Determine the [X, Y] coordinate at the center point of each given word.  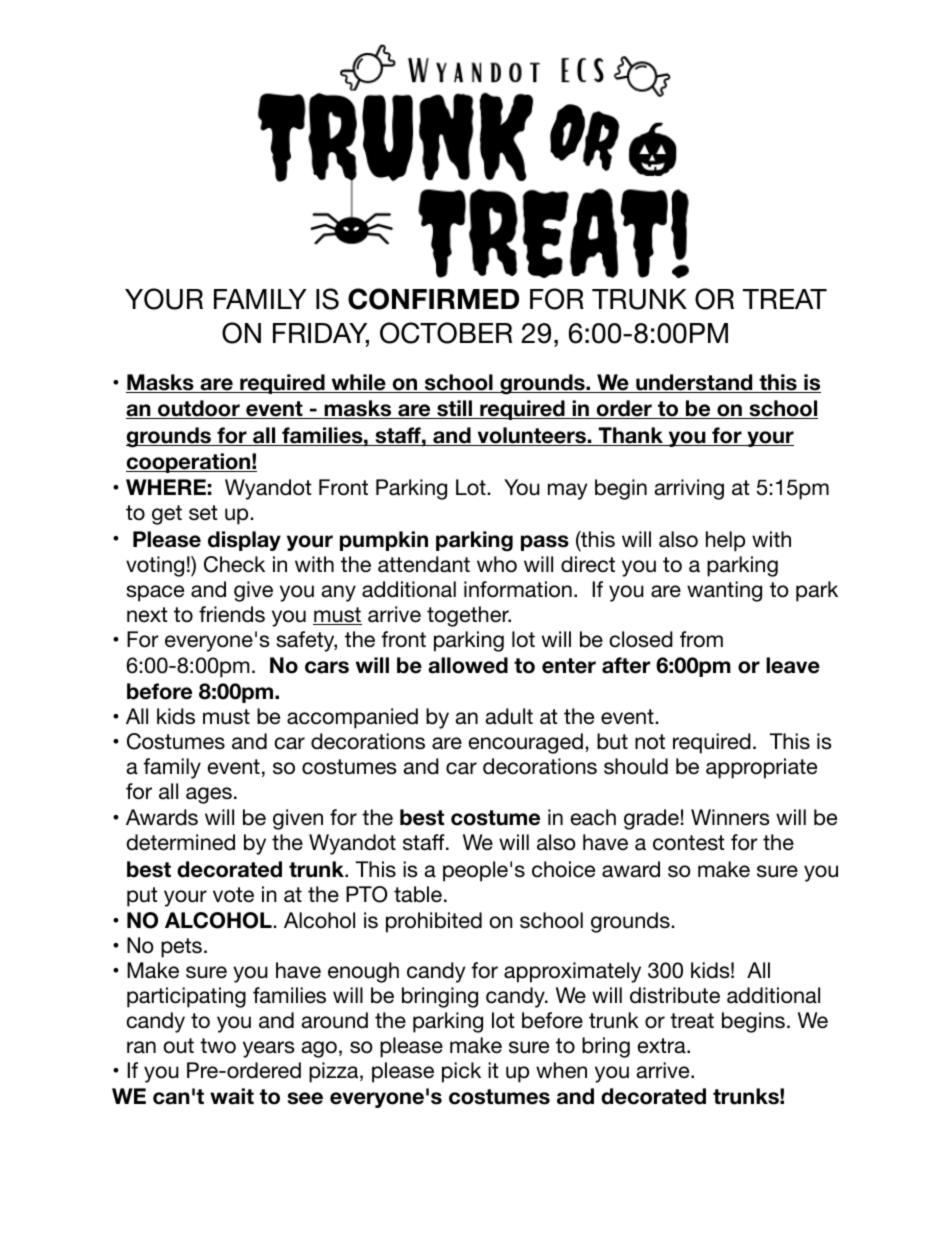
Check [234, 564]
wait [232, 1096]
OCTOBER [446, 333]
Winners [730, 817]
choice [563, 869]
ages [209, 795]
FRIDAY [321, 334]
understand [694, 383]
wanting [724, 591]
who [497, 564]
